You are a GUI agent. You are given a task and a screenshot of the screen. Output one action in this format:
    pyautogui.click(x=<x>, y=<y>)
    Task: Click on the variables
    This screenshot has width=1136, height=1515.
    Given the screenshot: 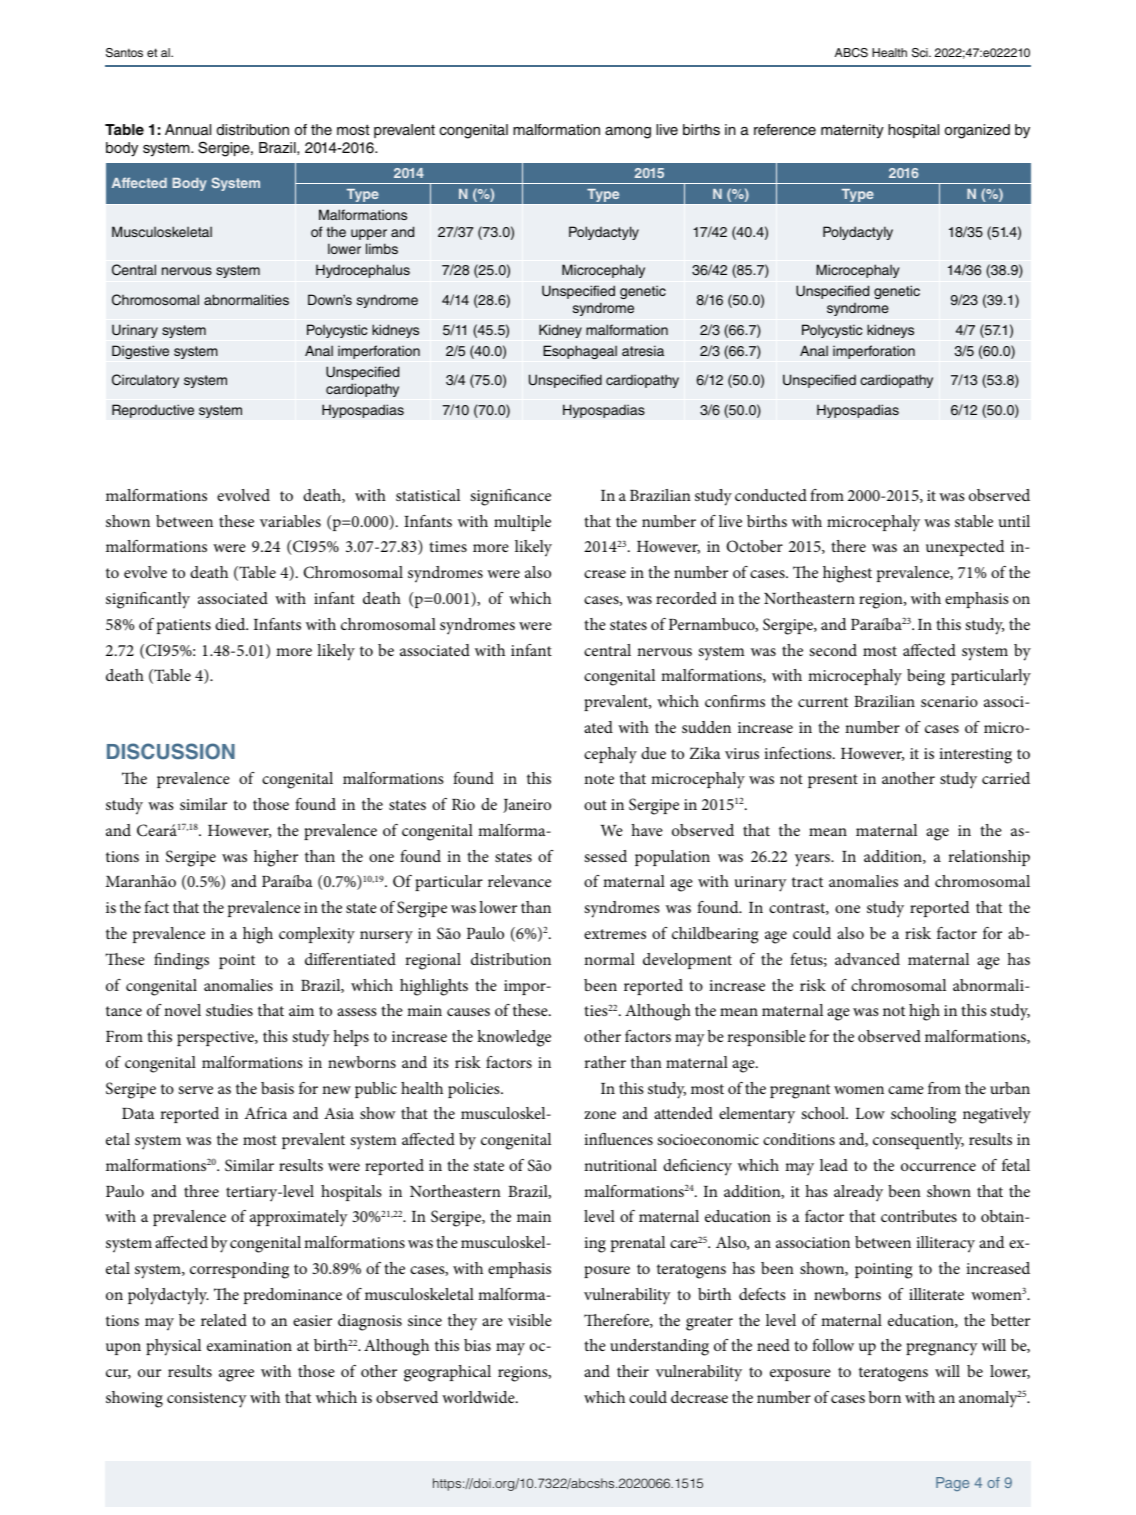 What is the action you would take?
    pyautogui.click(x=290, y=521)
